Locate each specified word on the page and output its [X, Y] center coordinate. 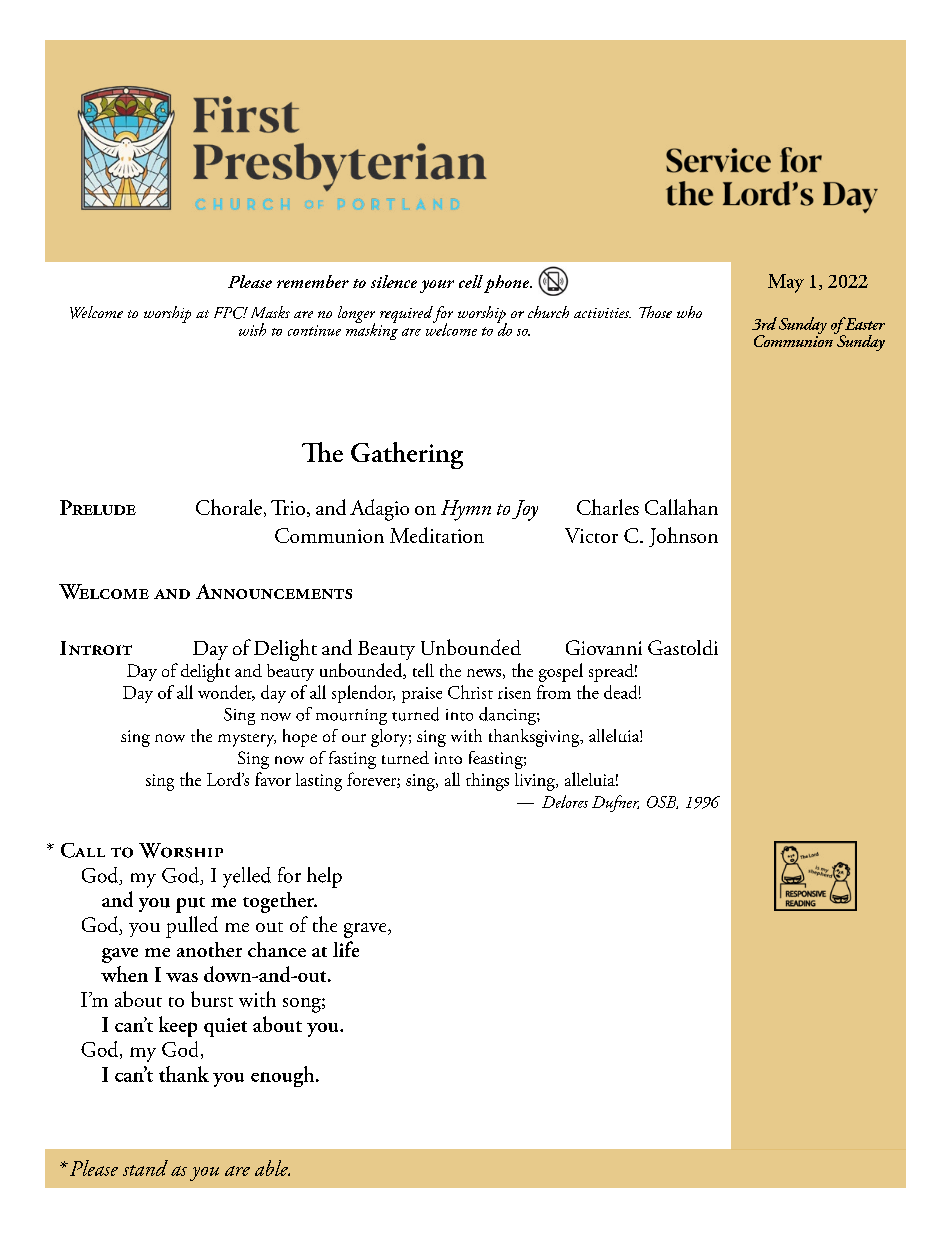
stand [145, 1168]
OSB [662, 802]
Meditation [437, 535]
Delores [565, 801]
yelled [247, 877]
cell [471, 281]
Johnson [683, 537]
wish [252, 329]
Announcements [274, 591]
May [786, 283]
